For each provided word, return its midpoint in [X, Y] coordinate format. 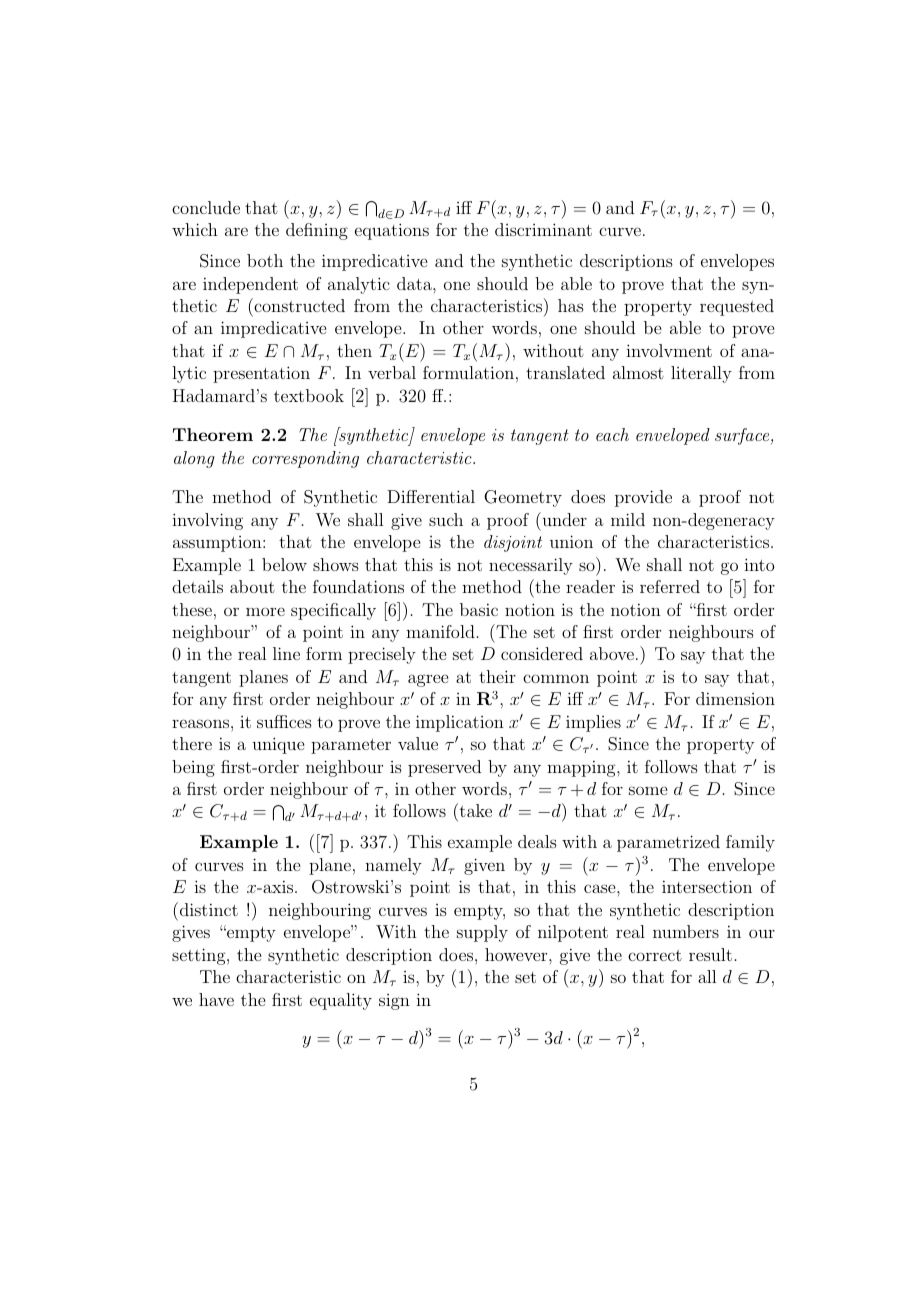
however [517, 954]
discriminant [543, 229]
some [648, 790]
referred [670, 586]
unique [278, 745]
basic [479, 609]
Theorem [213, 434]
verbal [392, 372]
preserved [444, 768]
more [265, 611]
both [265, 260]
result [710, 954]
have [216, 999]
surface [743, 436]
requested [737, 307]
